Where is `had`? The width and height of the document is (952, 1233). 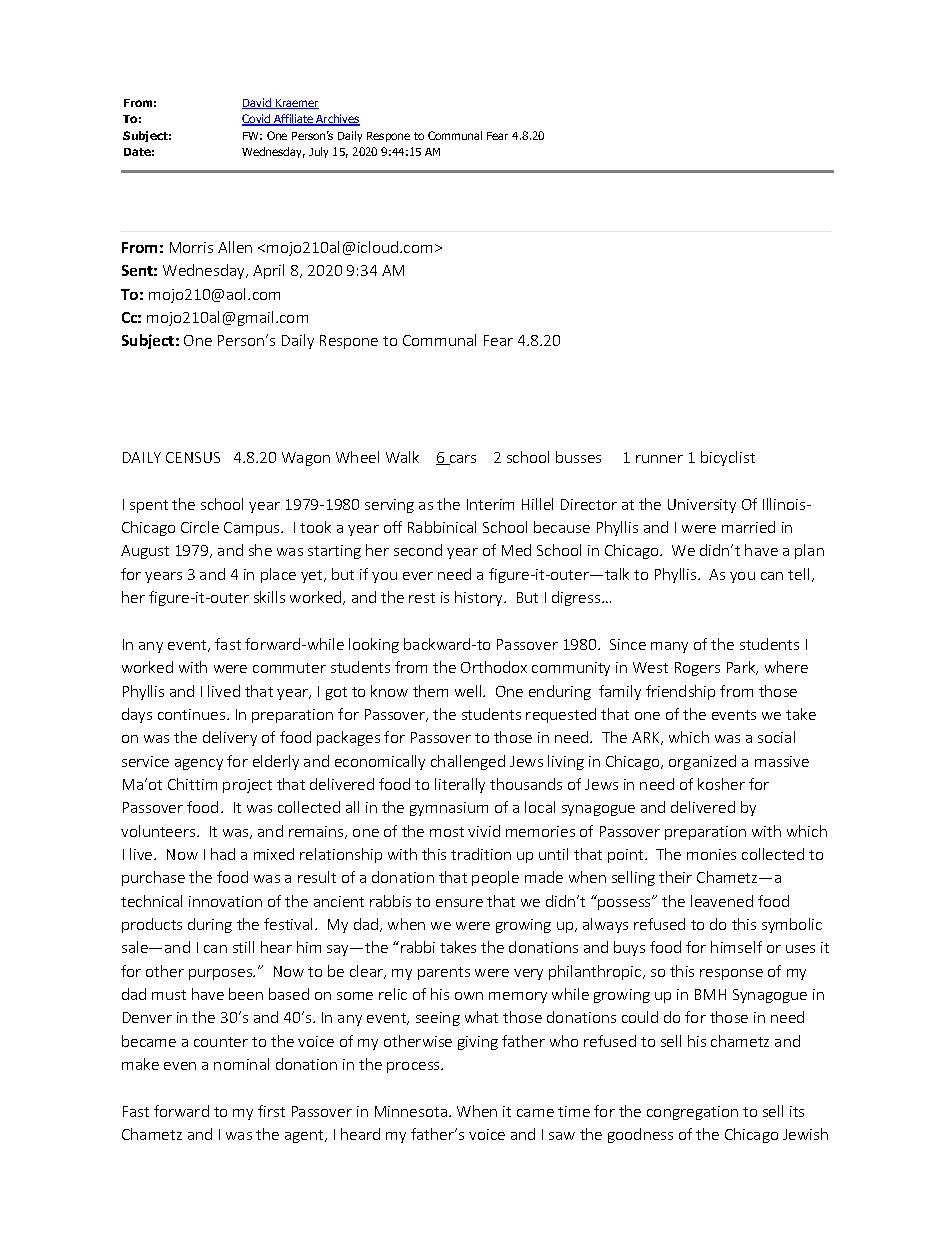
had is located at coordinates (223, 854).
